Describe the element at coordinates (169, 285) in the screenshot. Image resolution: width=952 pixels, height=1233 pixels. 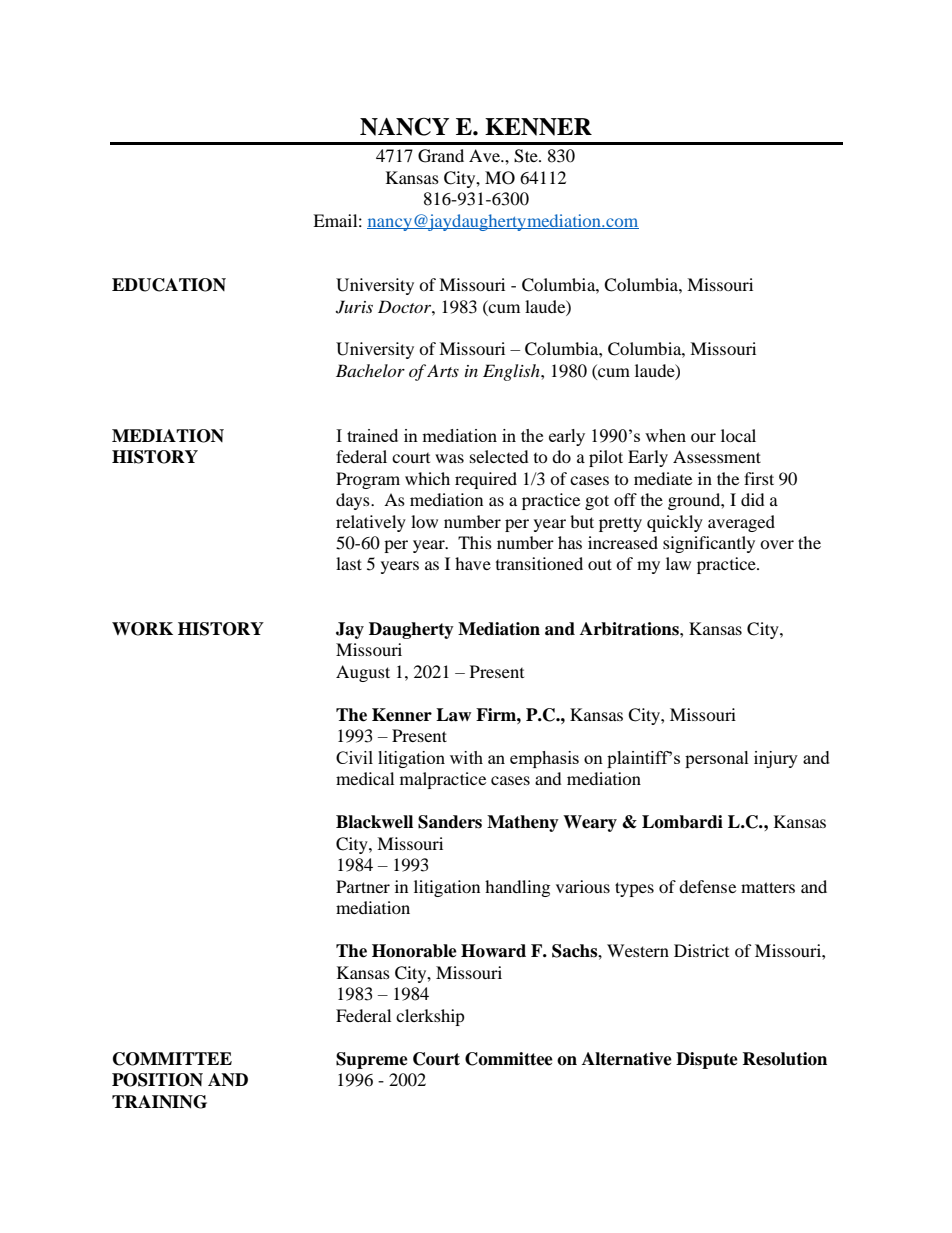
I see `EDUCATION` at that location.
